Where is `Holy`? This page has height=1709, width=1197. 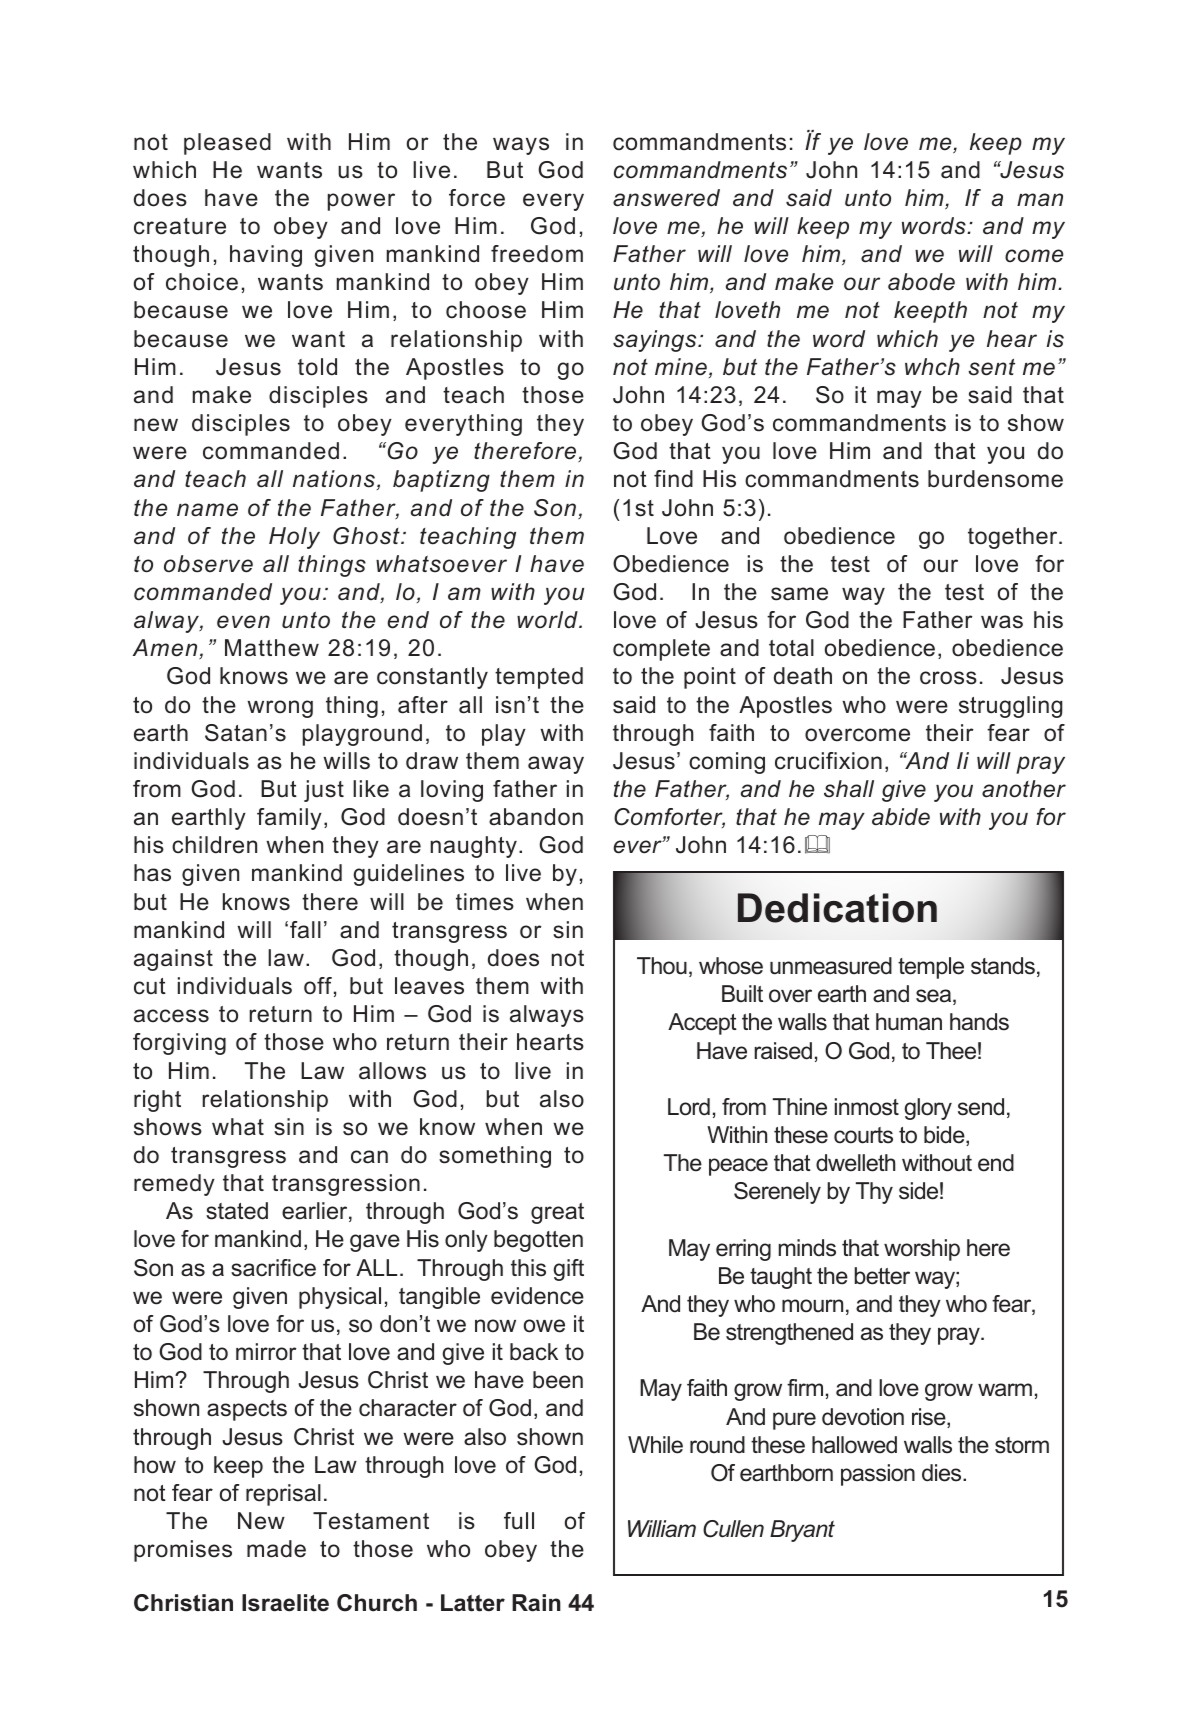
Holy is located at coordinates (294, 538).
